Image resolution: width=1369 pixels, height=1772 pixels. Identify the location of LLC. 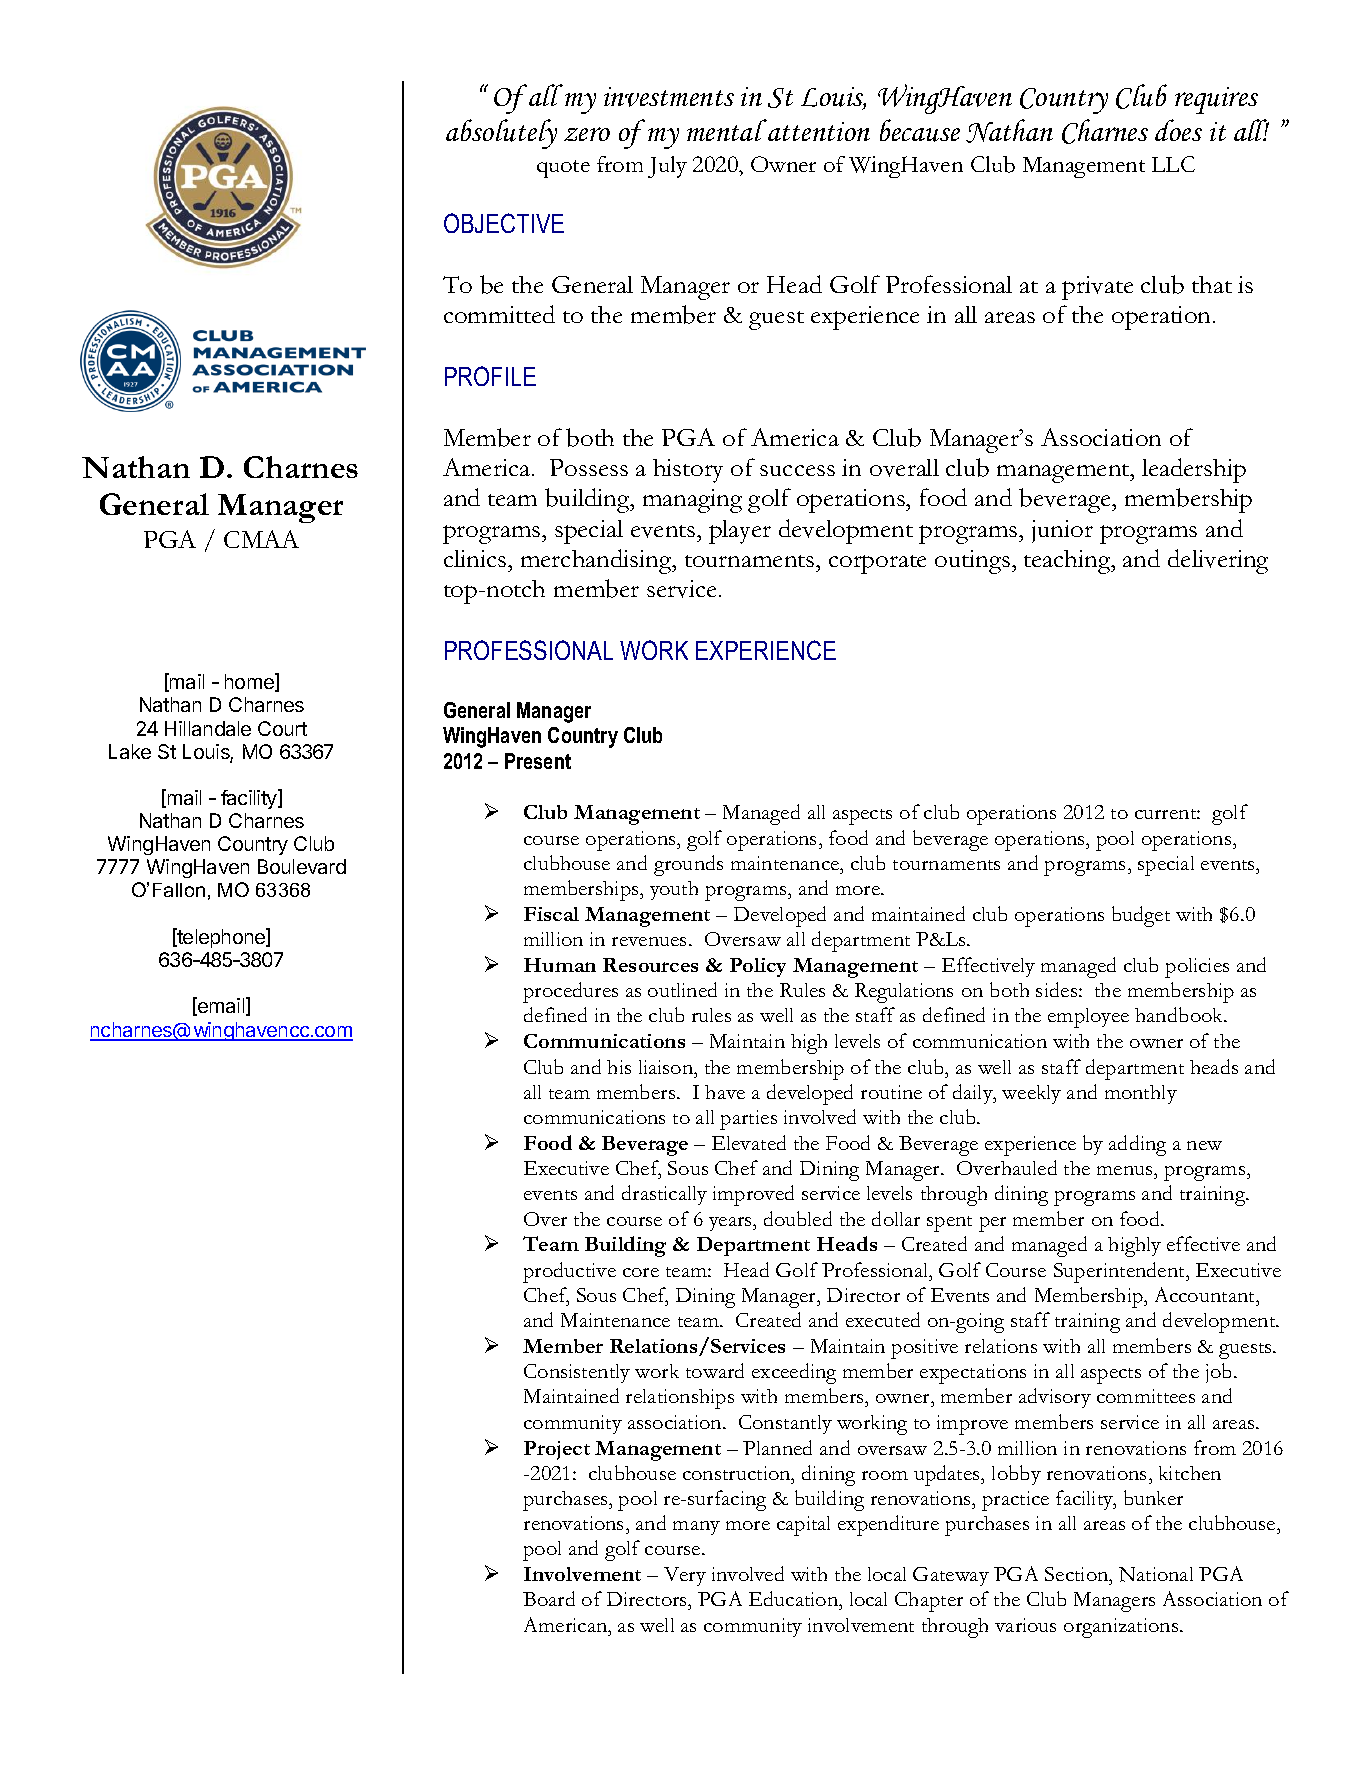
(1173, 164).
